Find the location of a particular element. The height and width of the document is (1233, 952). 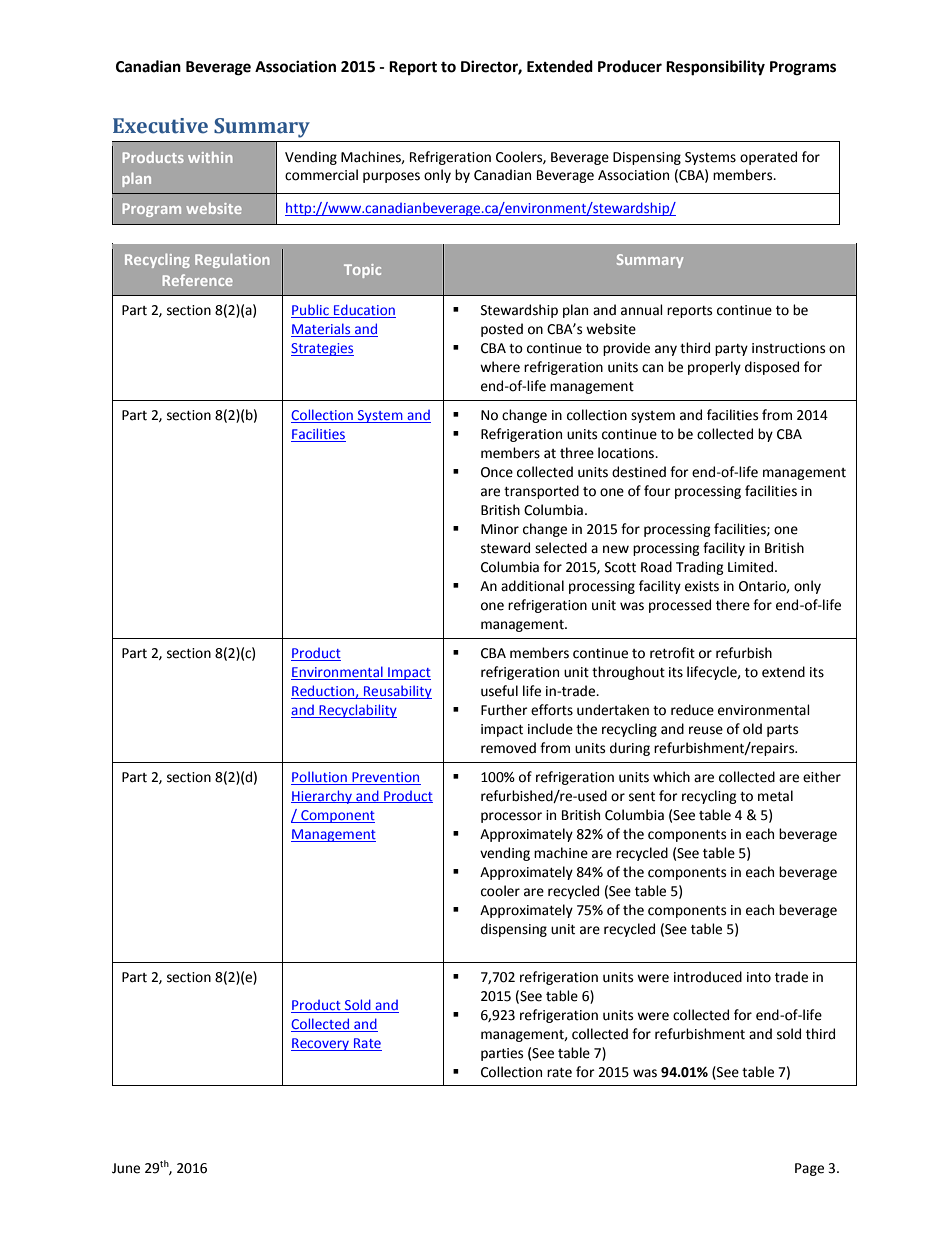

Recovery is located at coordinates (321, 1044).
